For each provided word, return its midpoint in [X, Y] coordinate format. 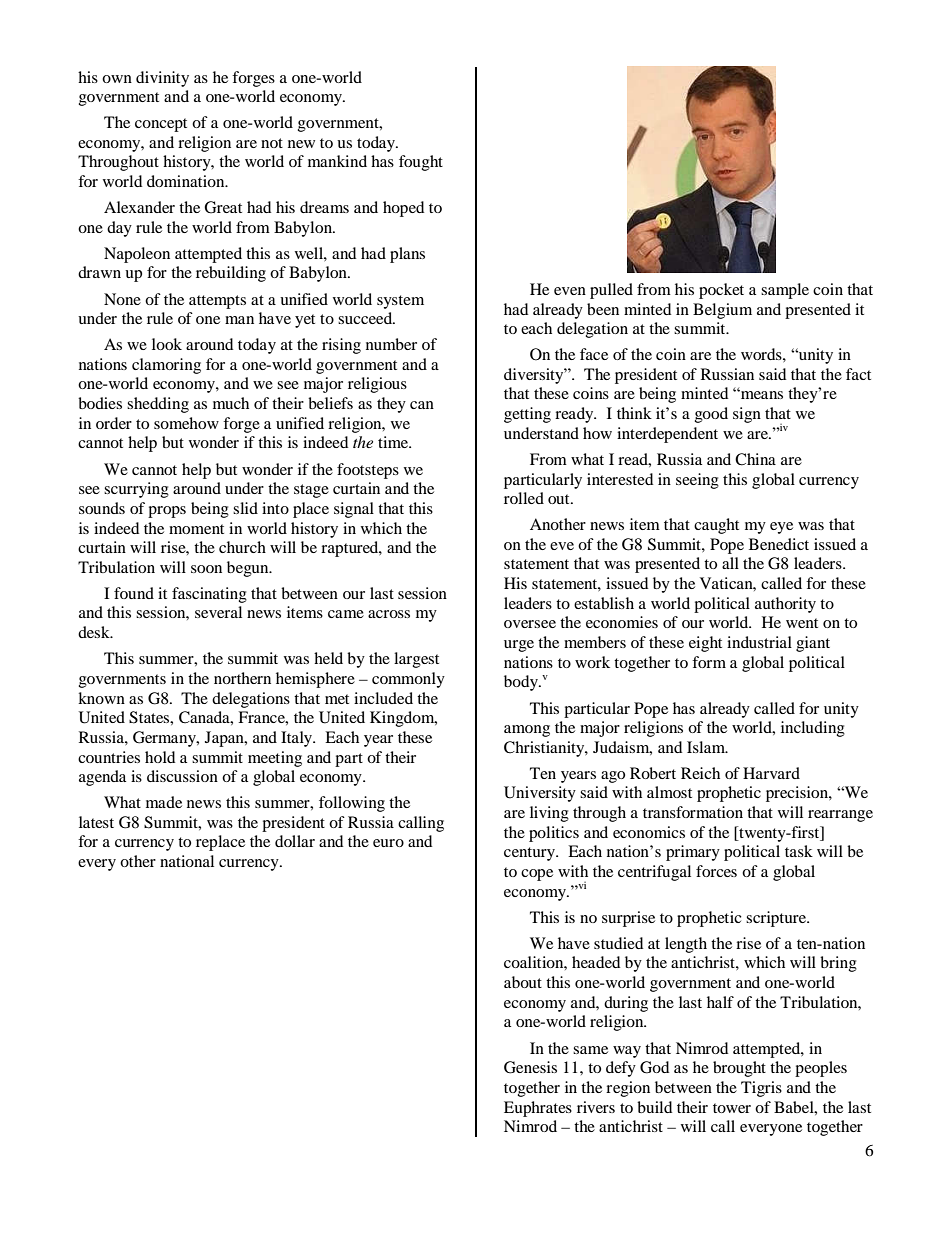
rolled [524, 498]
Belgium [722, 311]
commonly [408, 680]
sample [785, 291]
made [164, 802]
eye [781, 528]
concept [161, 125]
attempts [217, 302]
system [400, 302]
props [167, 512]
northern [242, 678]
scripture [777, 919]
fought [421, 163]
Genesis [530, 1067]
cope [537, 875]
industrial [759, 642]
